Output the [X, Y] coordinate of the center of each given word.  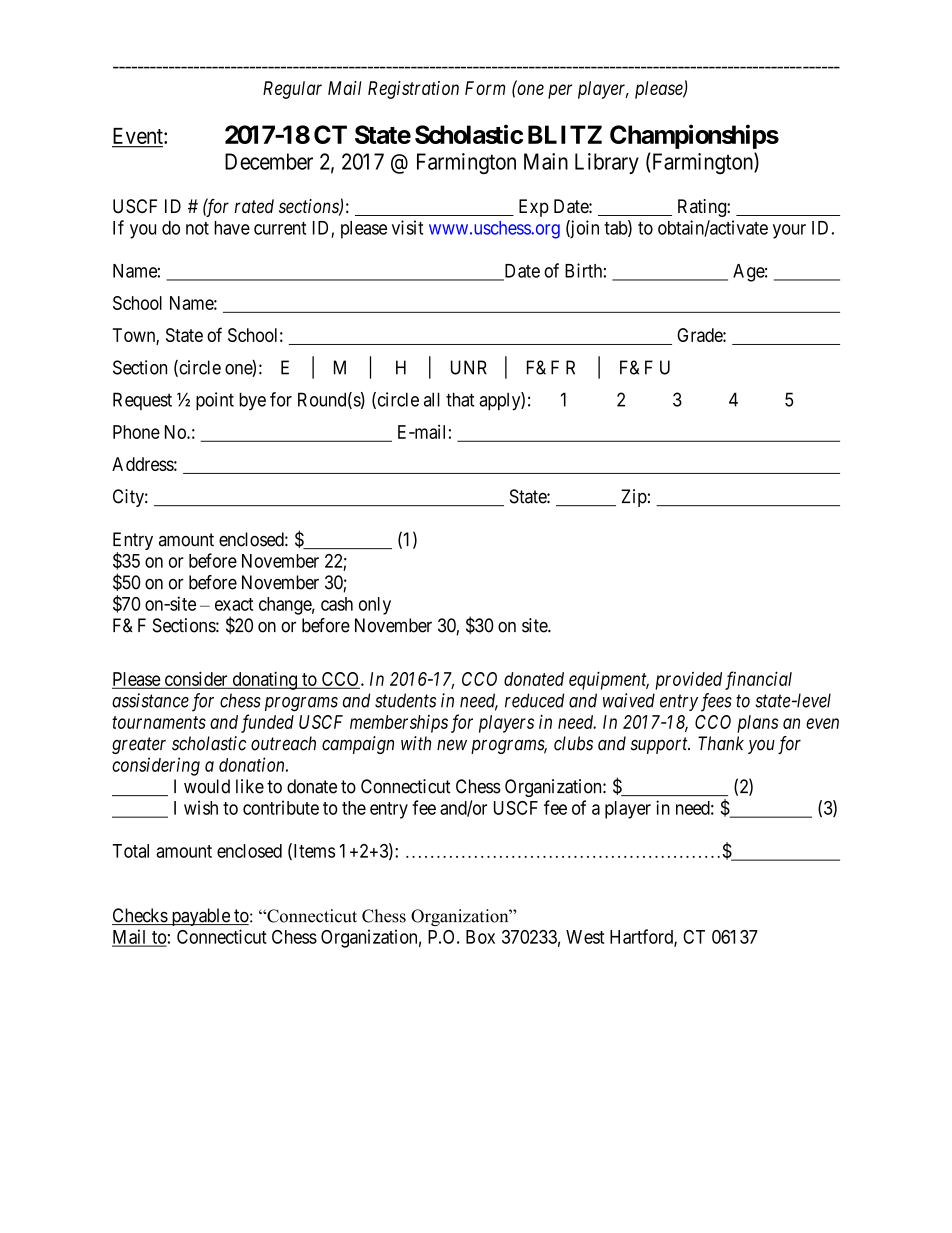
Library [607, 163]
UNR [469, 367]
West [585, 937]
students [405, 700]
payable [200, 917]
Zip [634, 498]
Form [485, 88]
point [215, 401]
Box [480, 937]
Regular [292, 90]
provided [688, 681]
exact [234, 604]
